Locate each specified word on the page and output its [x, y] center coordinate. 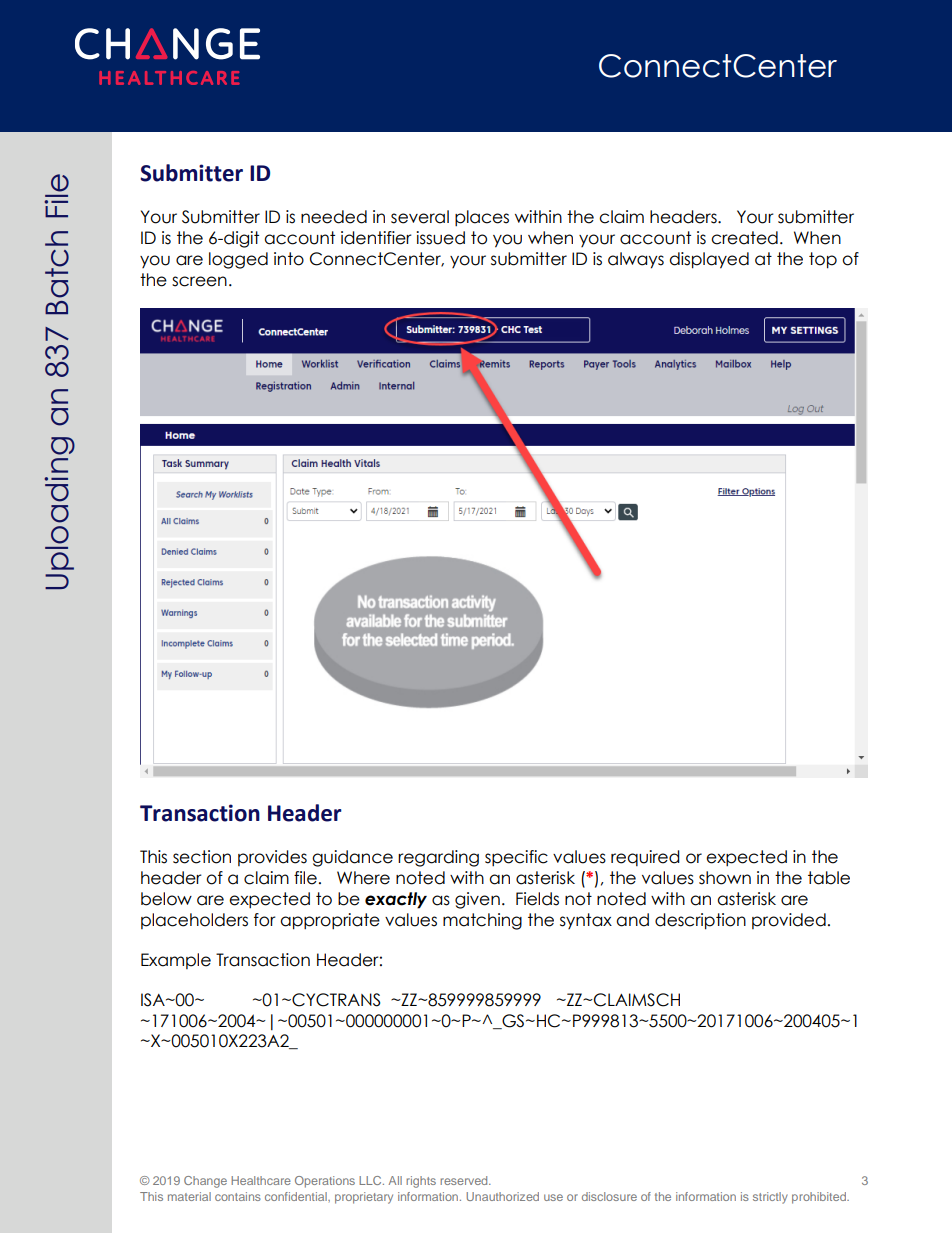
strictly [770, 1198]
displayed [709, 260]
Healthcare [261, 1180]
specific [516, 858]
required [645, 858]
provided [789, 921]
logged [238, 260]
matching [482, 921]
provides [272, 858]
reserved [465, 1180]
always [636, 260]
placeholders [194, 921]
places [482, 218]
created [744, 238]
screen [199, 281]
